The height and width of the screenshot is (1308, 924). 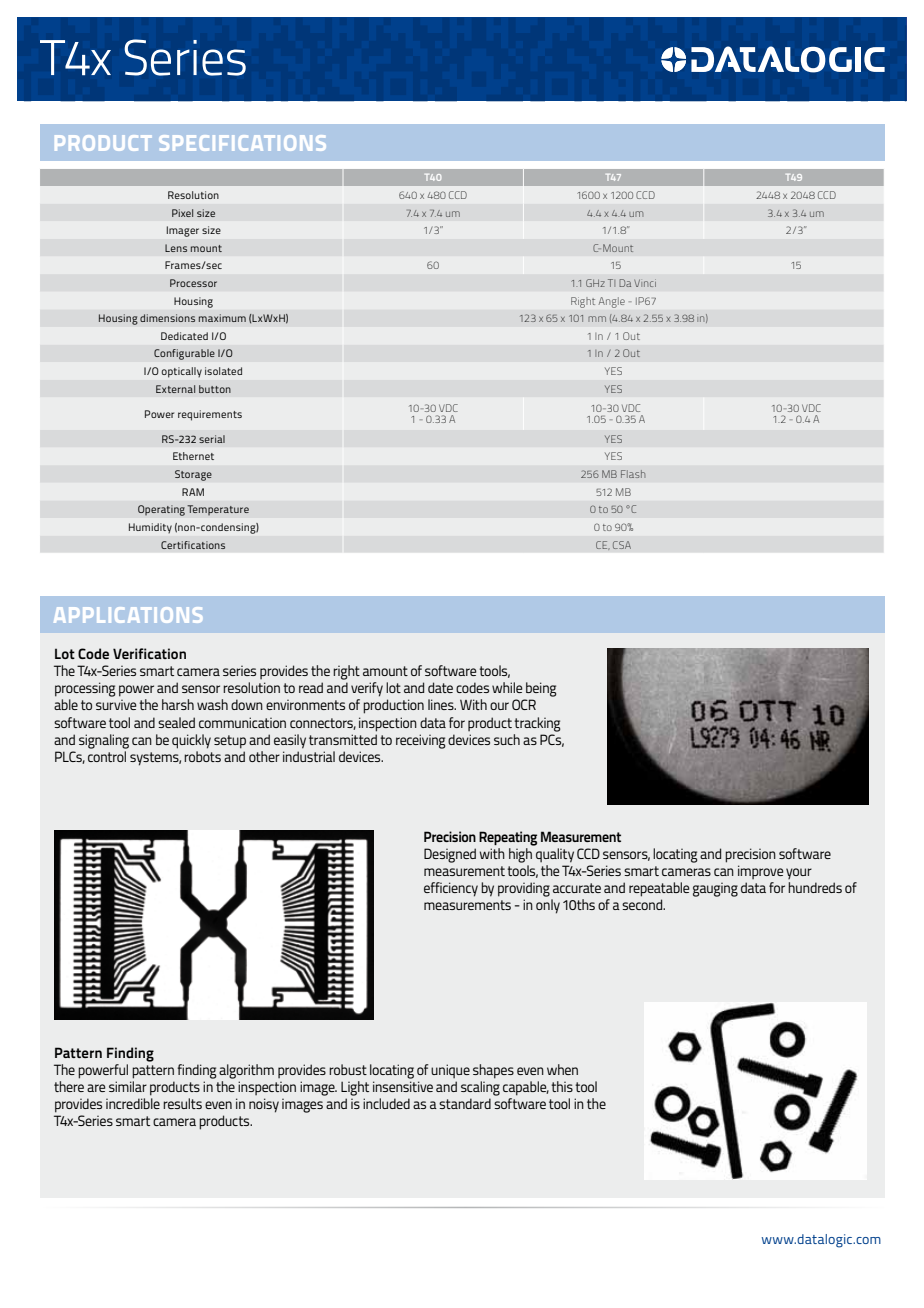 What do you see at coordinates (645, 283) in the screenshot?
I see `Vinci` at bounding box center [645, 283].
